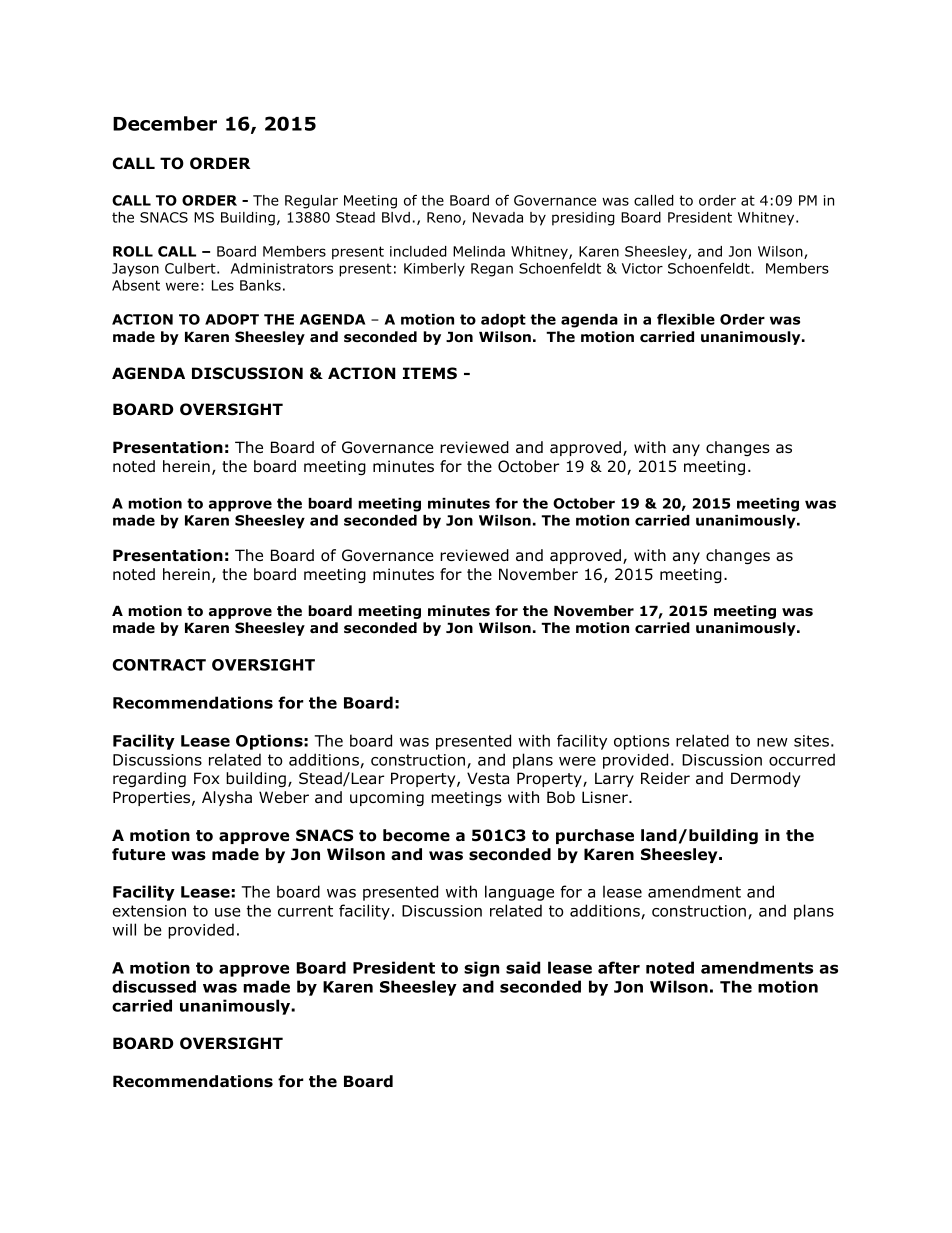 This document has height=1233, width=952. What do you see at coordinates (445, 218) in the document?
I see `Reno` at bounding box center [445, 218].
